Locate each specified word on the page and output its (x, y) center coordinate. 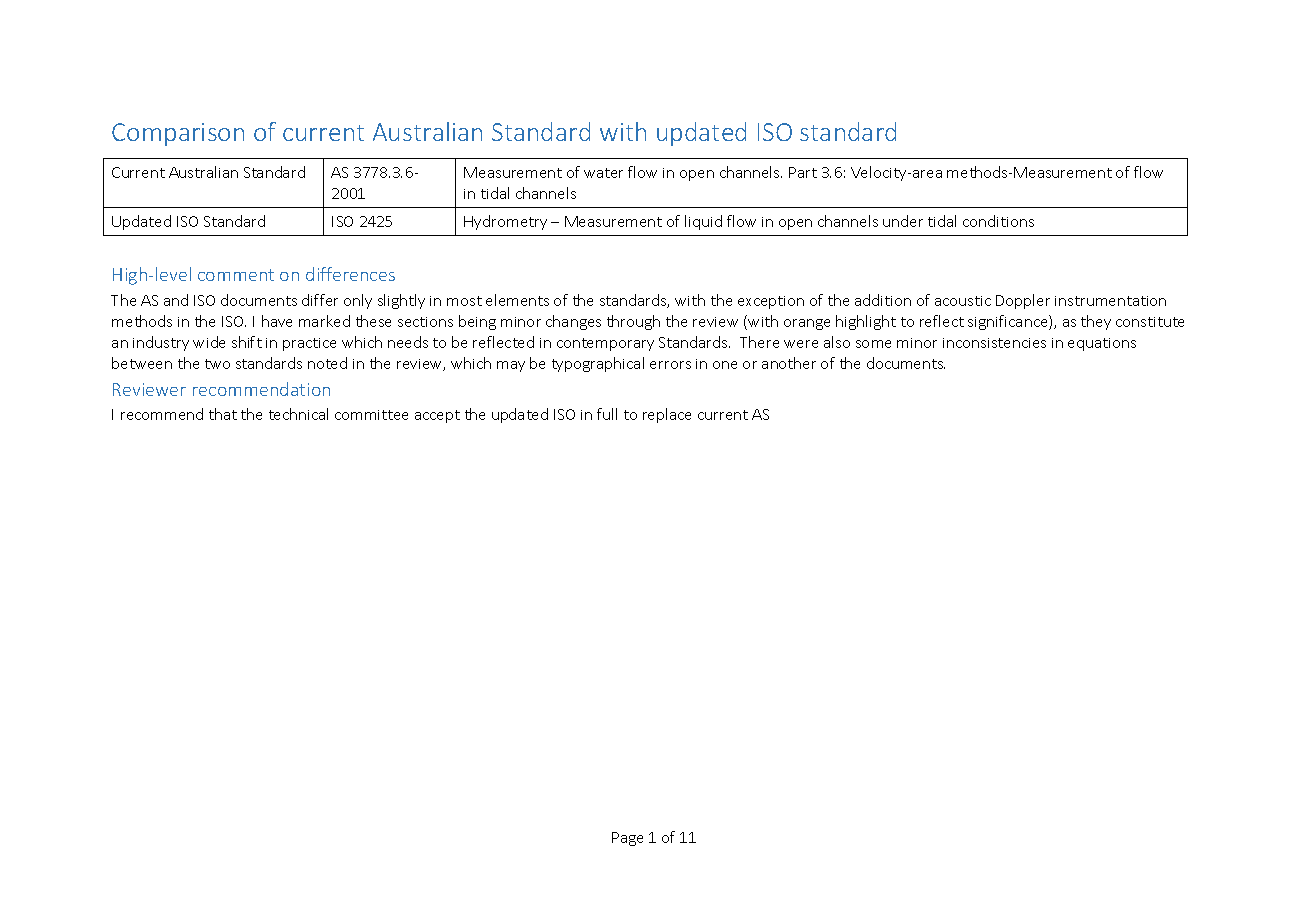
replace (667, 415)
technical (298, 414)
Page (627, 839)
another (789, 363)
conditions (998, 221)
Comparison (178, 134)
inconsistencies (994, 343)
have (277, 321)
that (223, 414)
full (607, 414)
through (633, 322)
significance (1009, 322)
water (603, 173)
